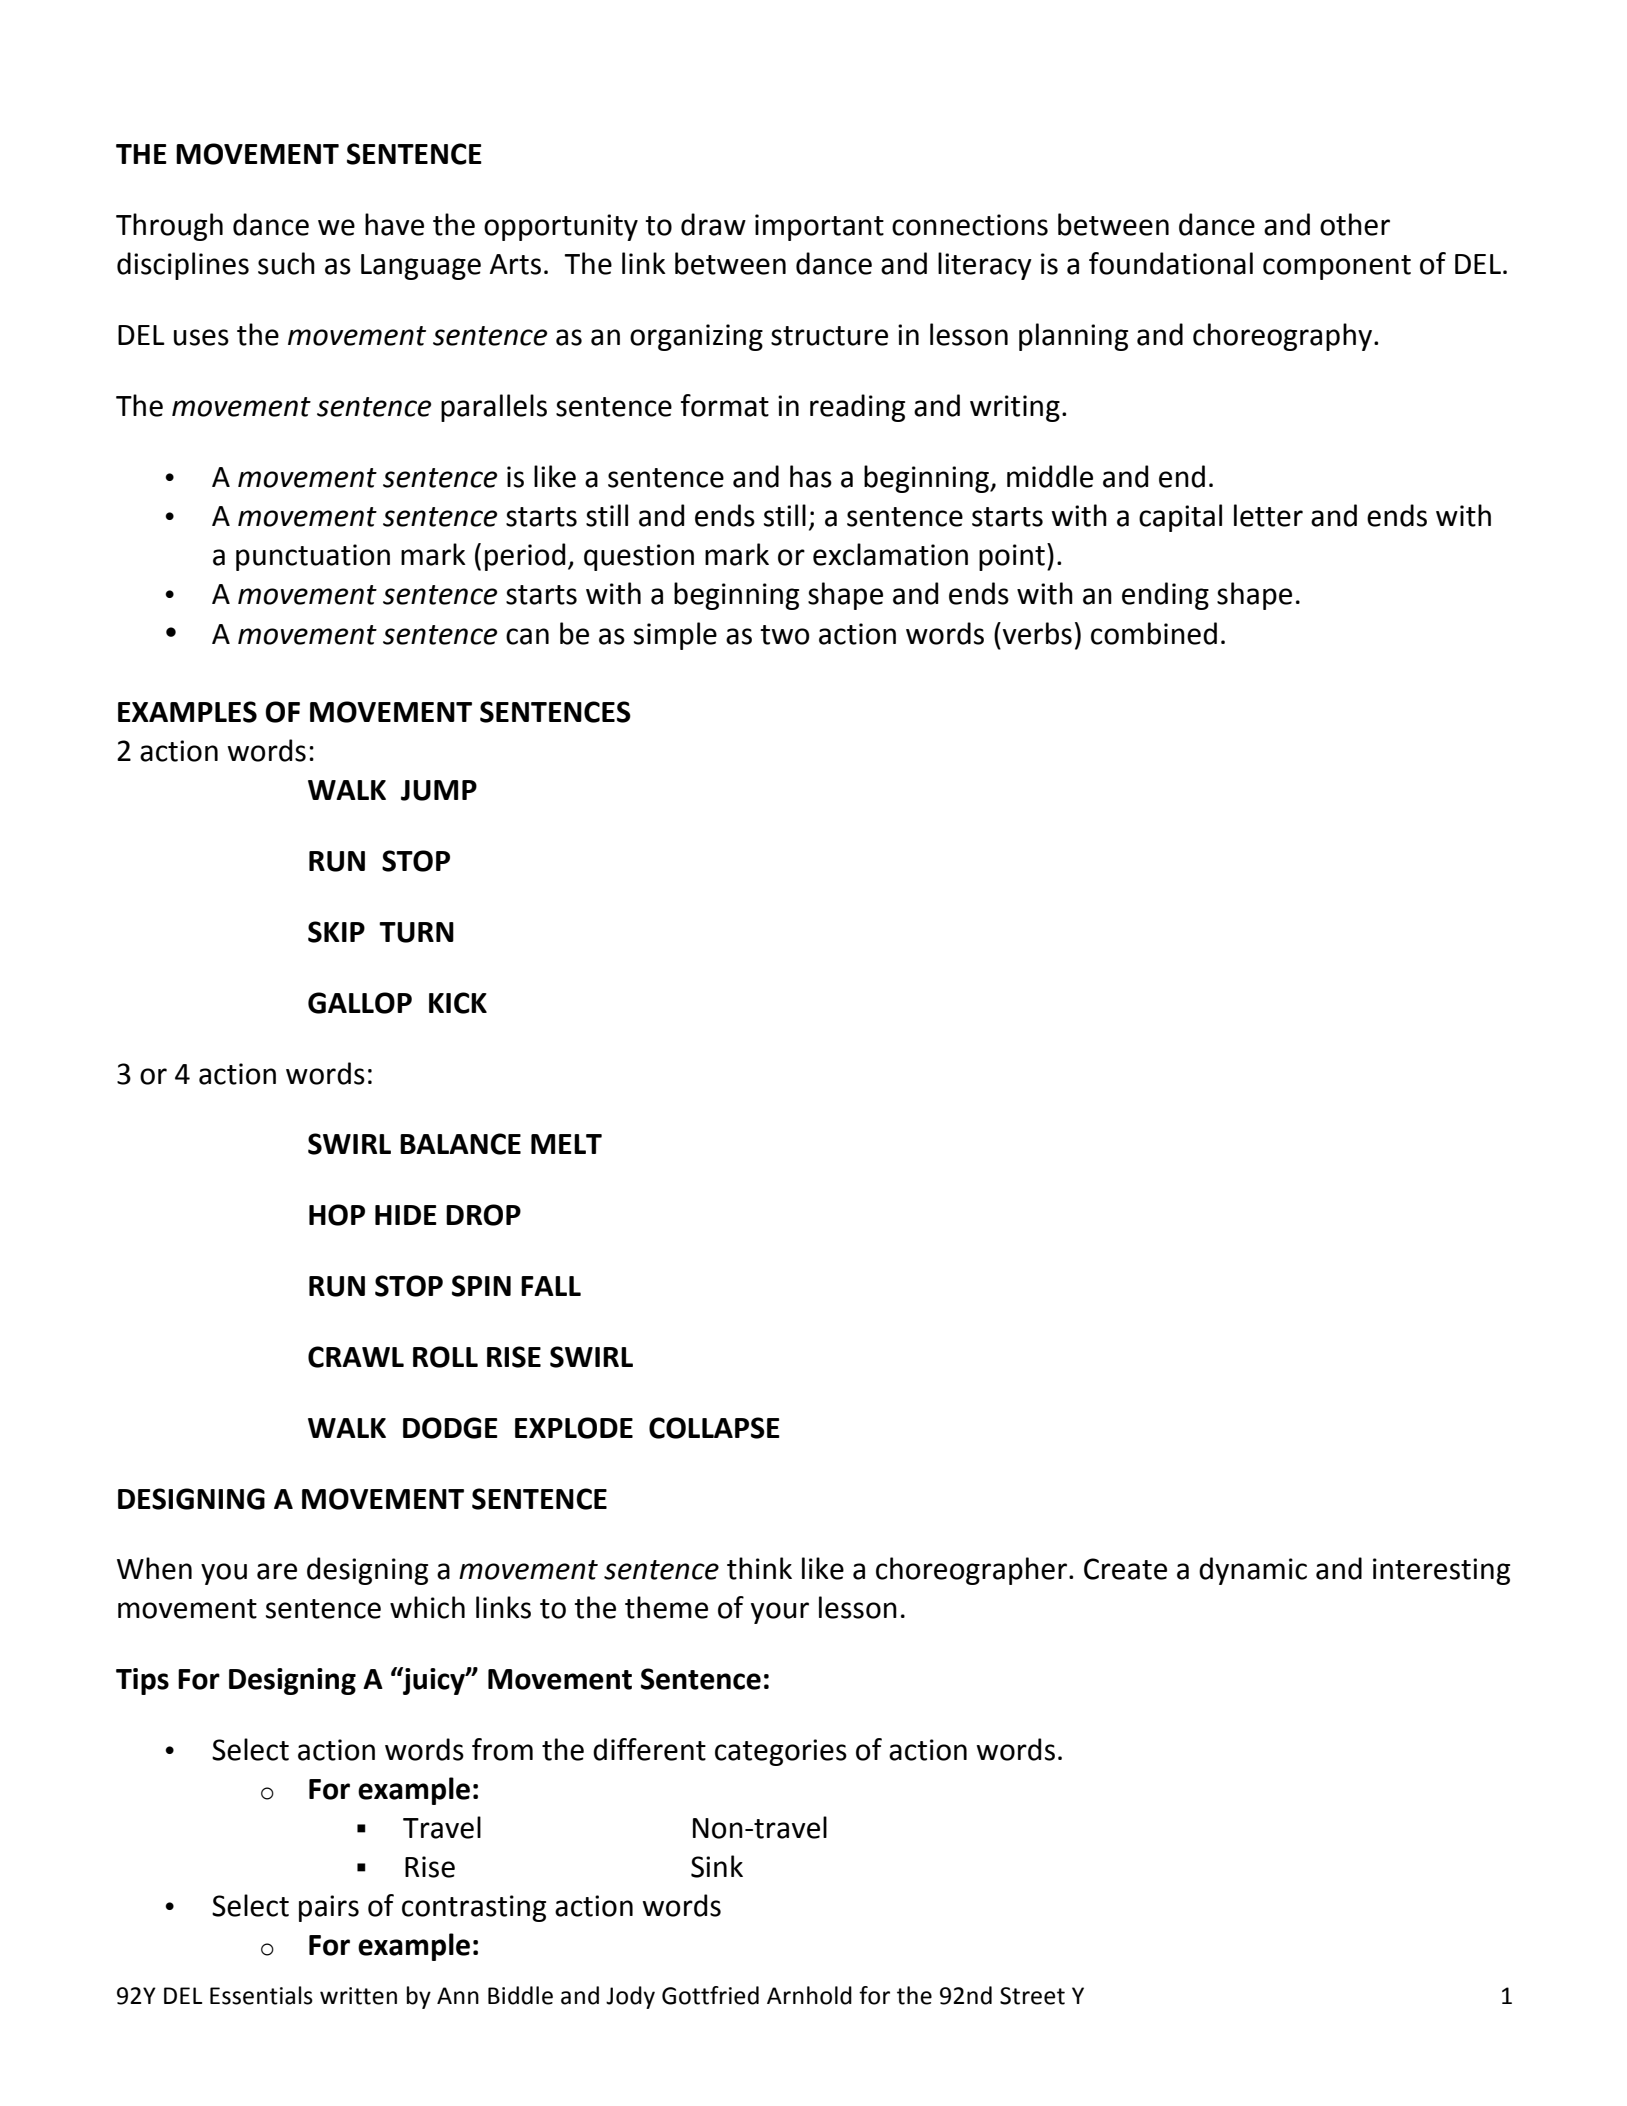 This screenshot has height=2106, width=1627. Describe the element at coordinates (1253, 1571) in the screenshot. I see `dynamic` at that location.
